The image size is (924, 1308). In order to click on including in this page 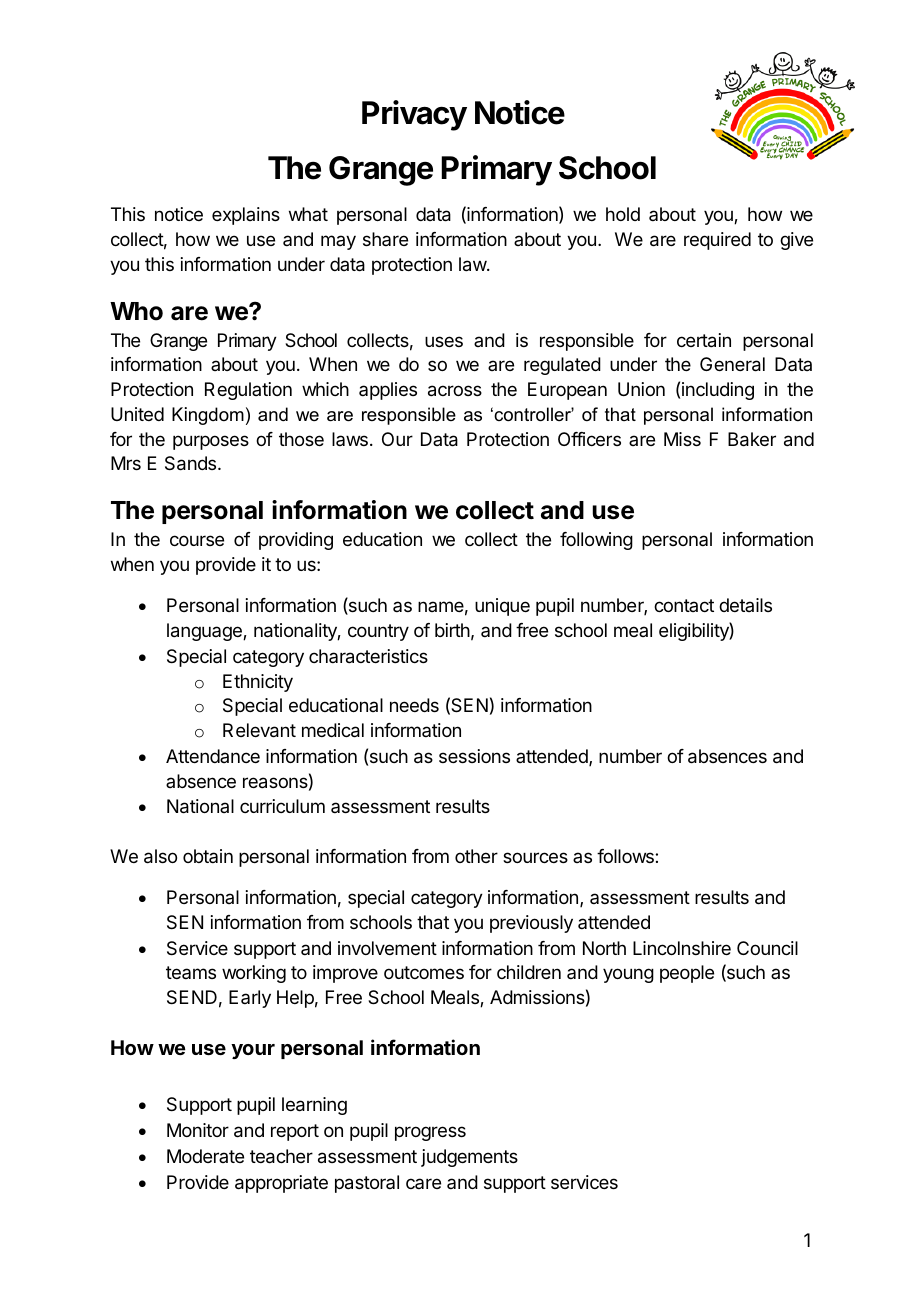, I will do `click(718, 391)`.
